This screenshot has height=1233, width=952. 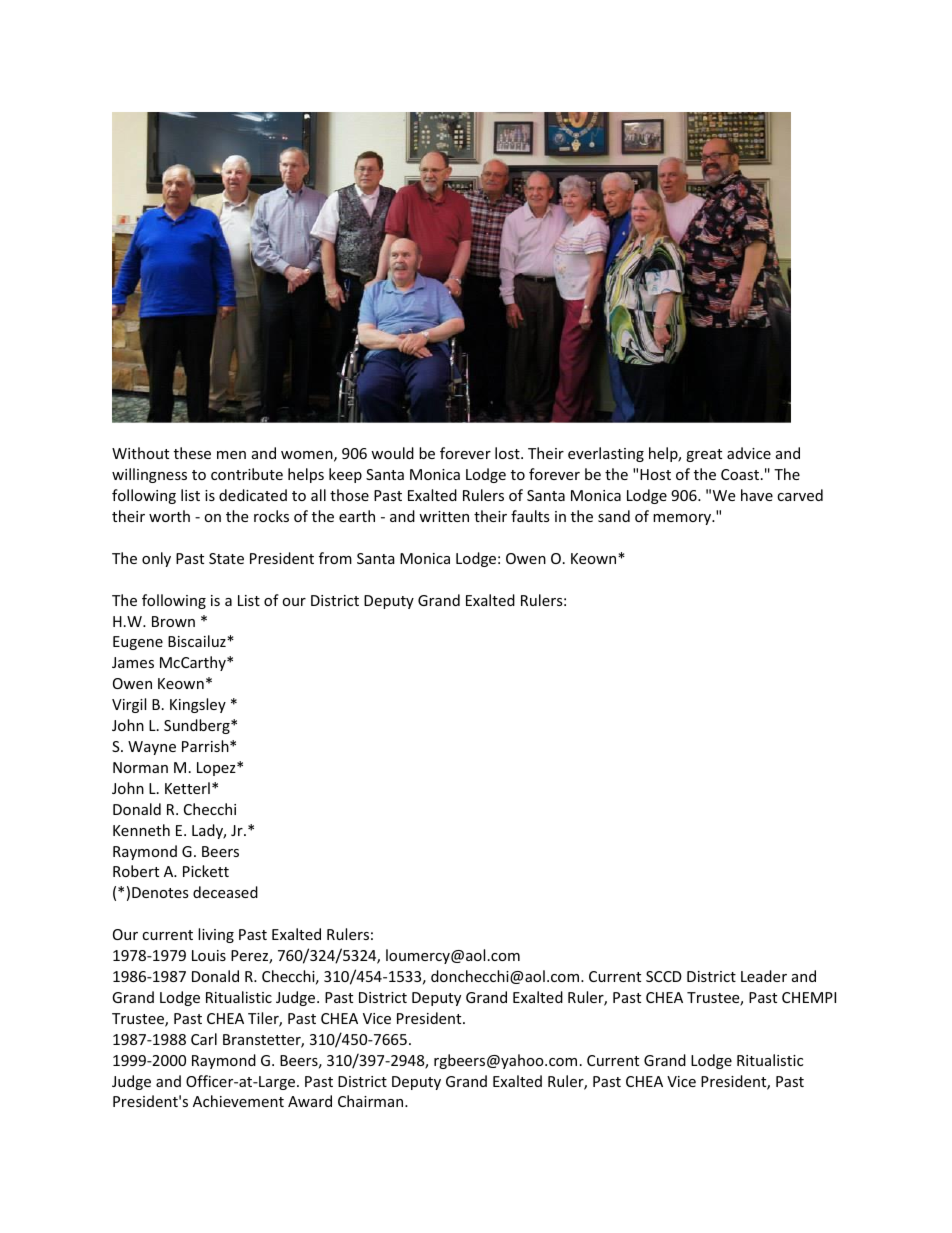 What do you see at coordinates (508, 453) in the screenshot?
I see `lost` at bounding box center [508, 453].
